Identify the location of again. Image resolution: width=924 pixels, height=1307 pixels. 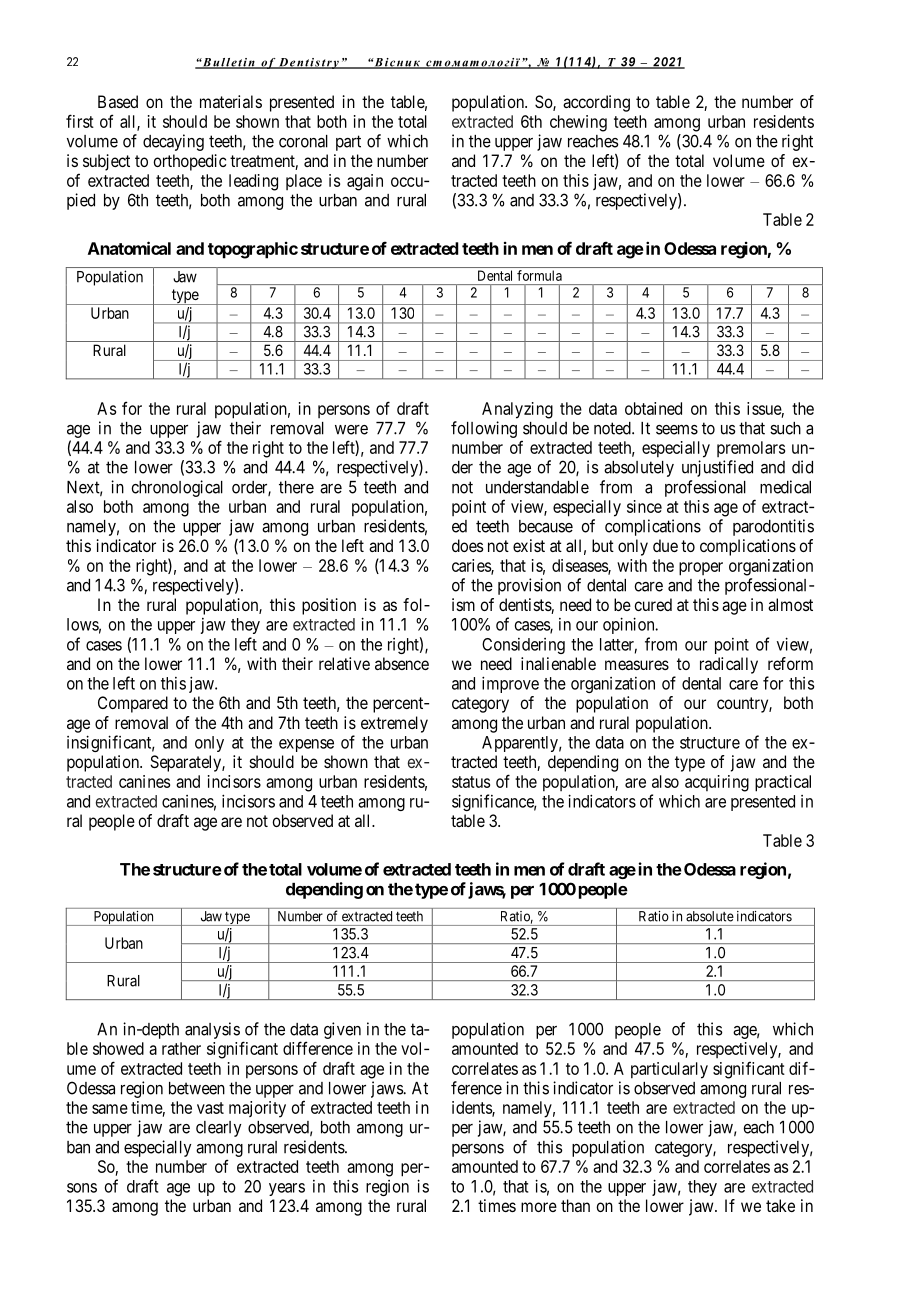
(365, 182).
